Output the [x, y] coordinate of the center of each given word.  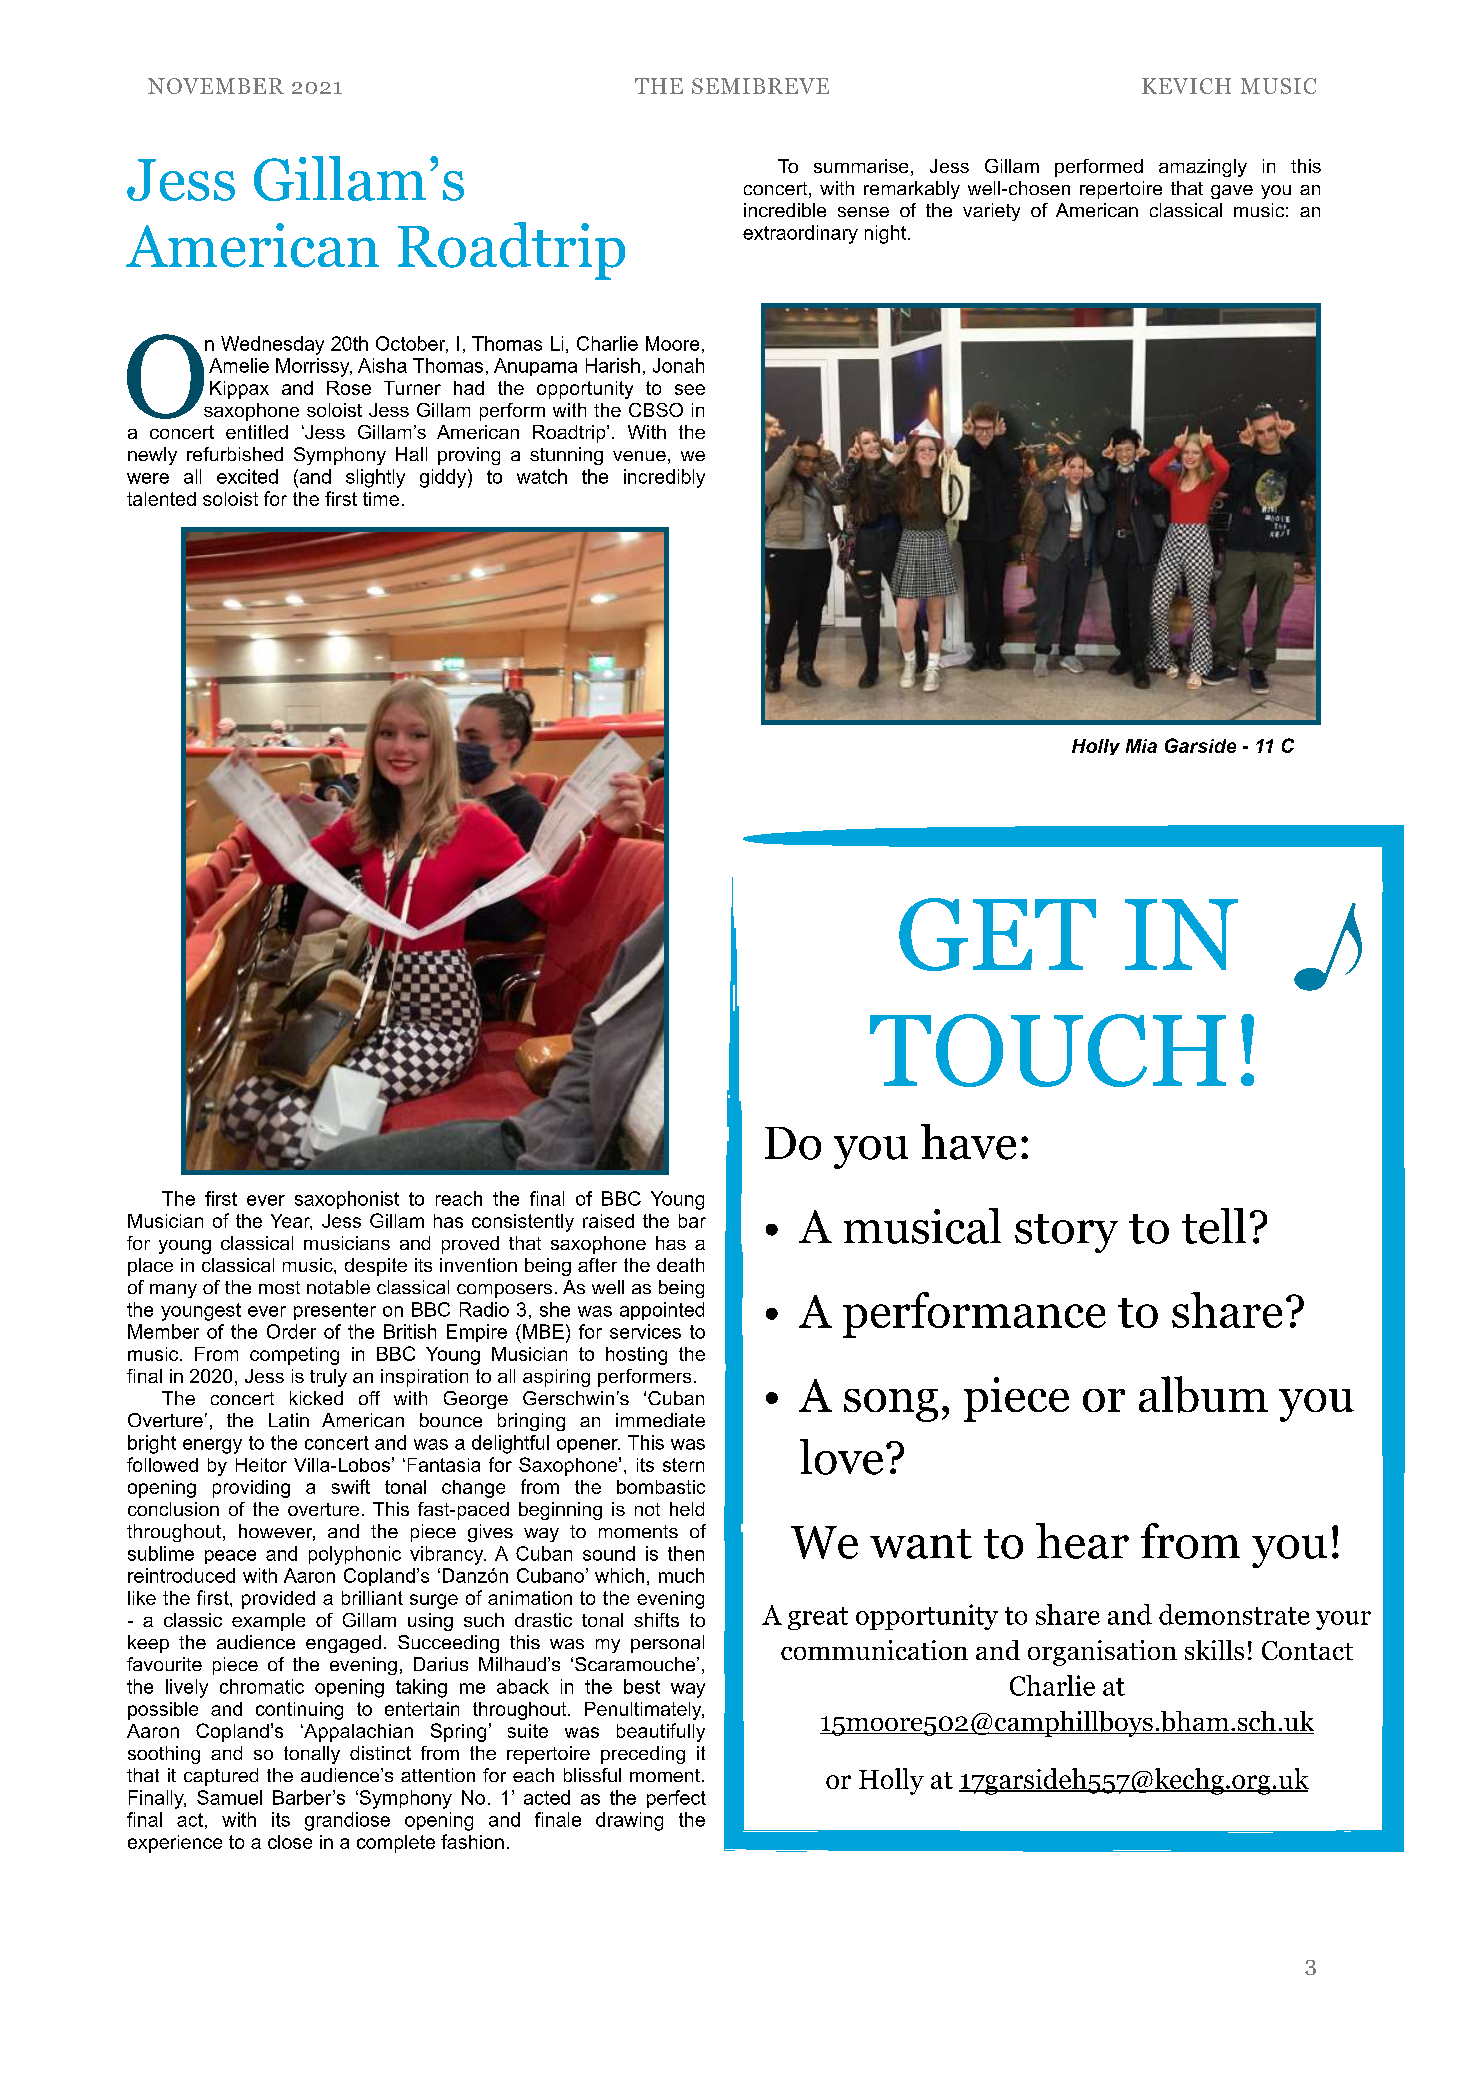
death [680, 1265]
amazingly [1203, 168]
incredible [785, 210]
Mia [1141, 746]
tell [1214, 1226]
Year [291, 1222]
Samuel [229, 1797]
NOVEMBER [216, 86]
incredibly [664, 478]
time [381, 499]
